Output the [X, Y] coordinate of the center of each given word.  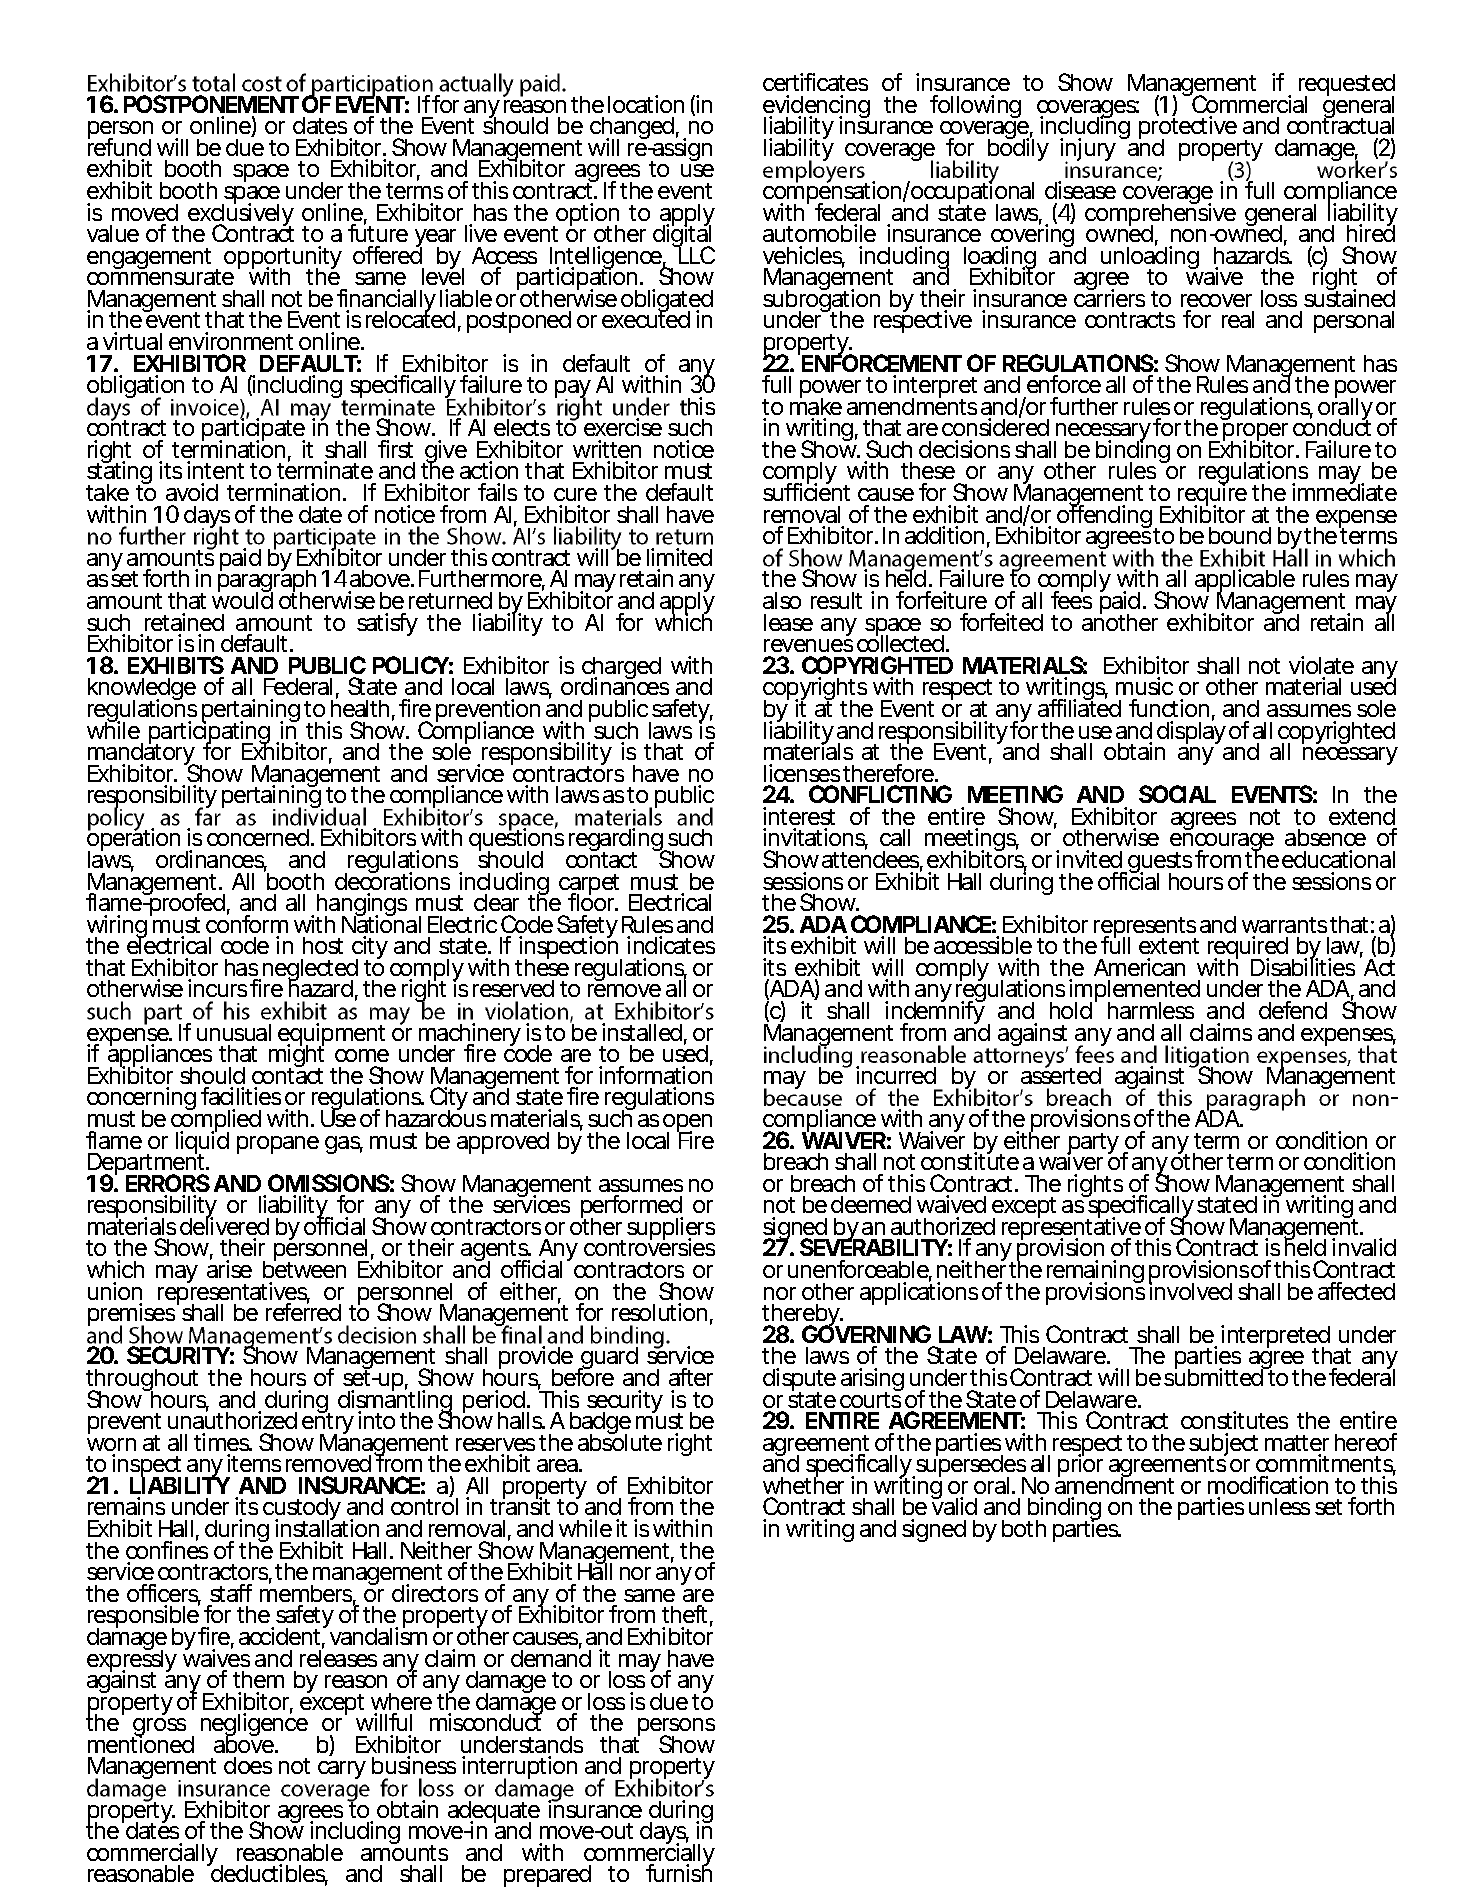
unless [1279, 1506]
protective [1188, 128]
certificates [815, 82]
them [257, 1679]
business [414, 1765]
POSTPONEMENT [210, 104]
